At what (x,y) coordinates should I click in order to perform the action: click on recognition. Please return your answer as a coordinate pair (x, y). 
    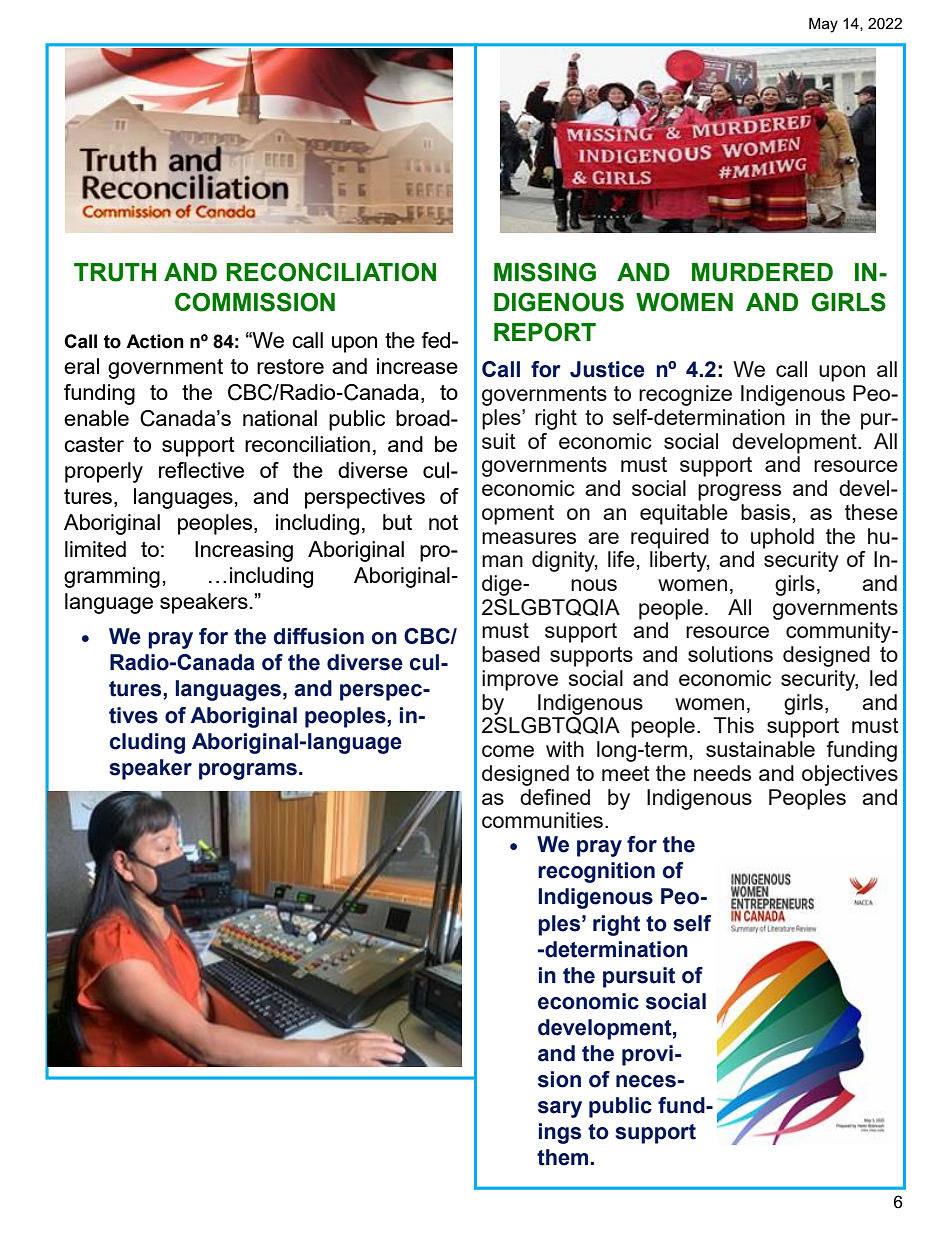
    Looking at the image, I should click on (596, 872).
